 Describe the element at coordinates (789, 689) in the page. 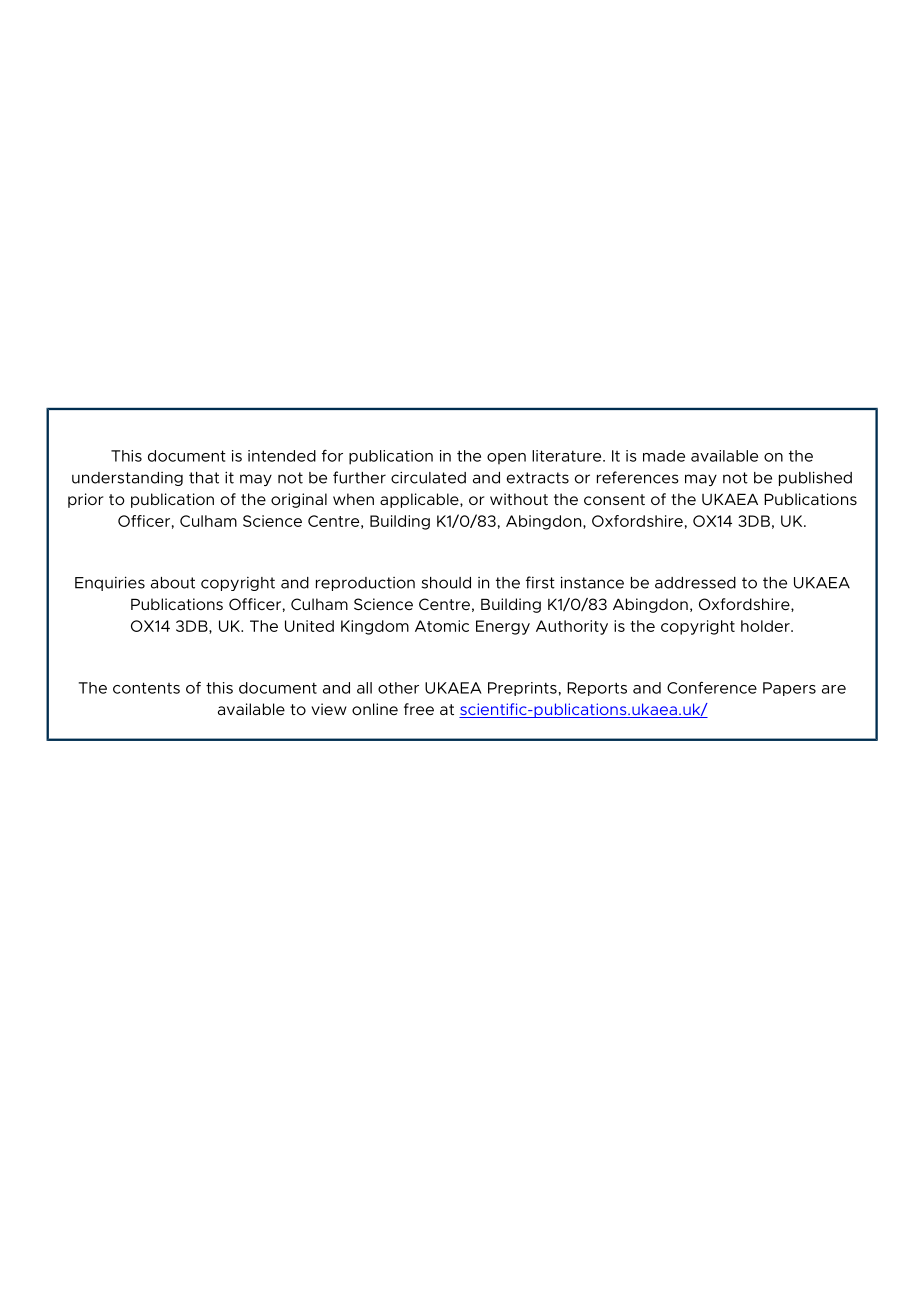

I see `Papers` at that location.
